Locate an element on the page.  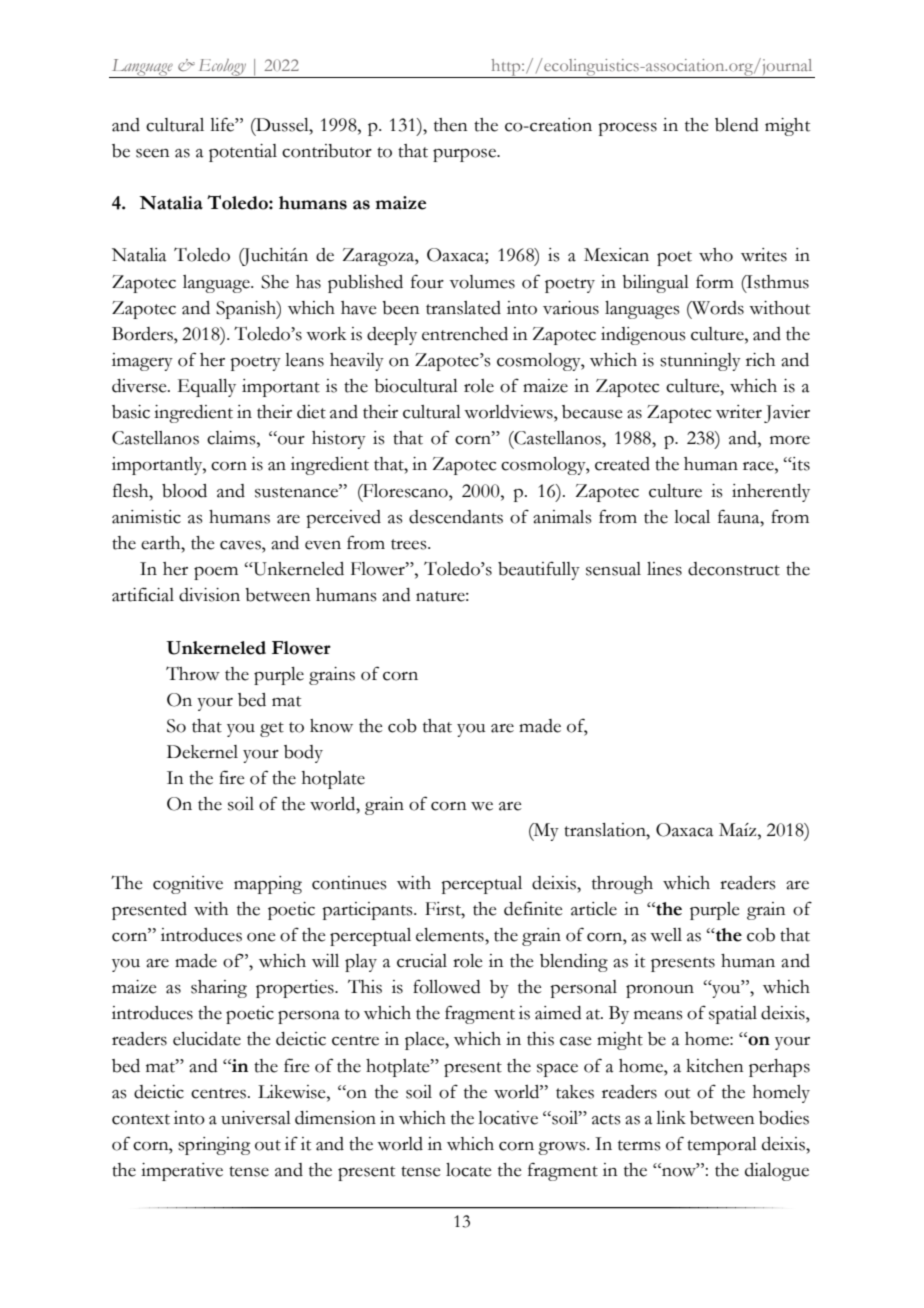
Ecology is located at coordinates (222, 68).
